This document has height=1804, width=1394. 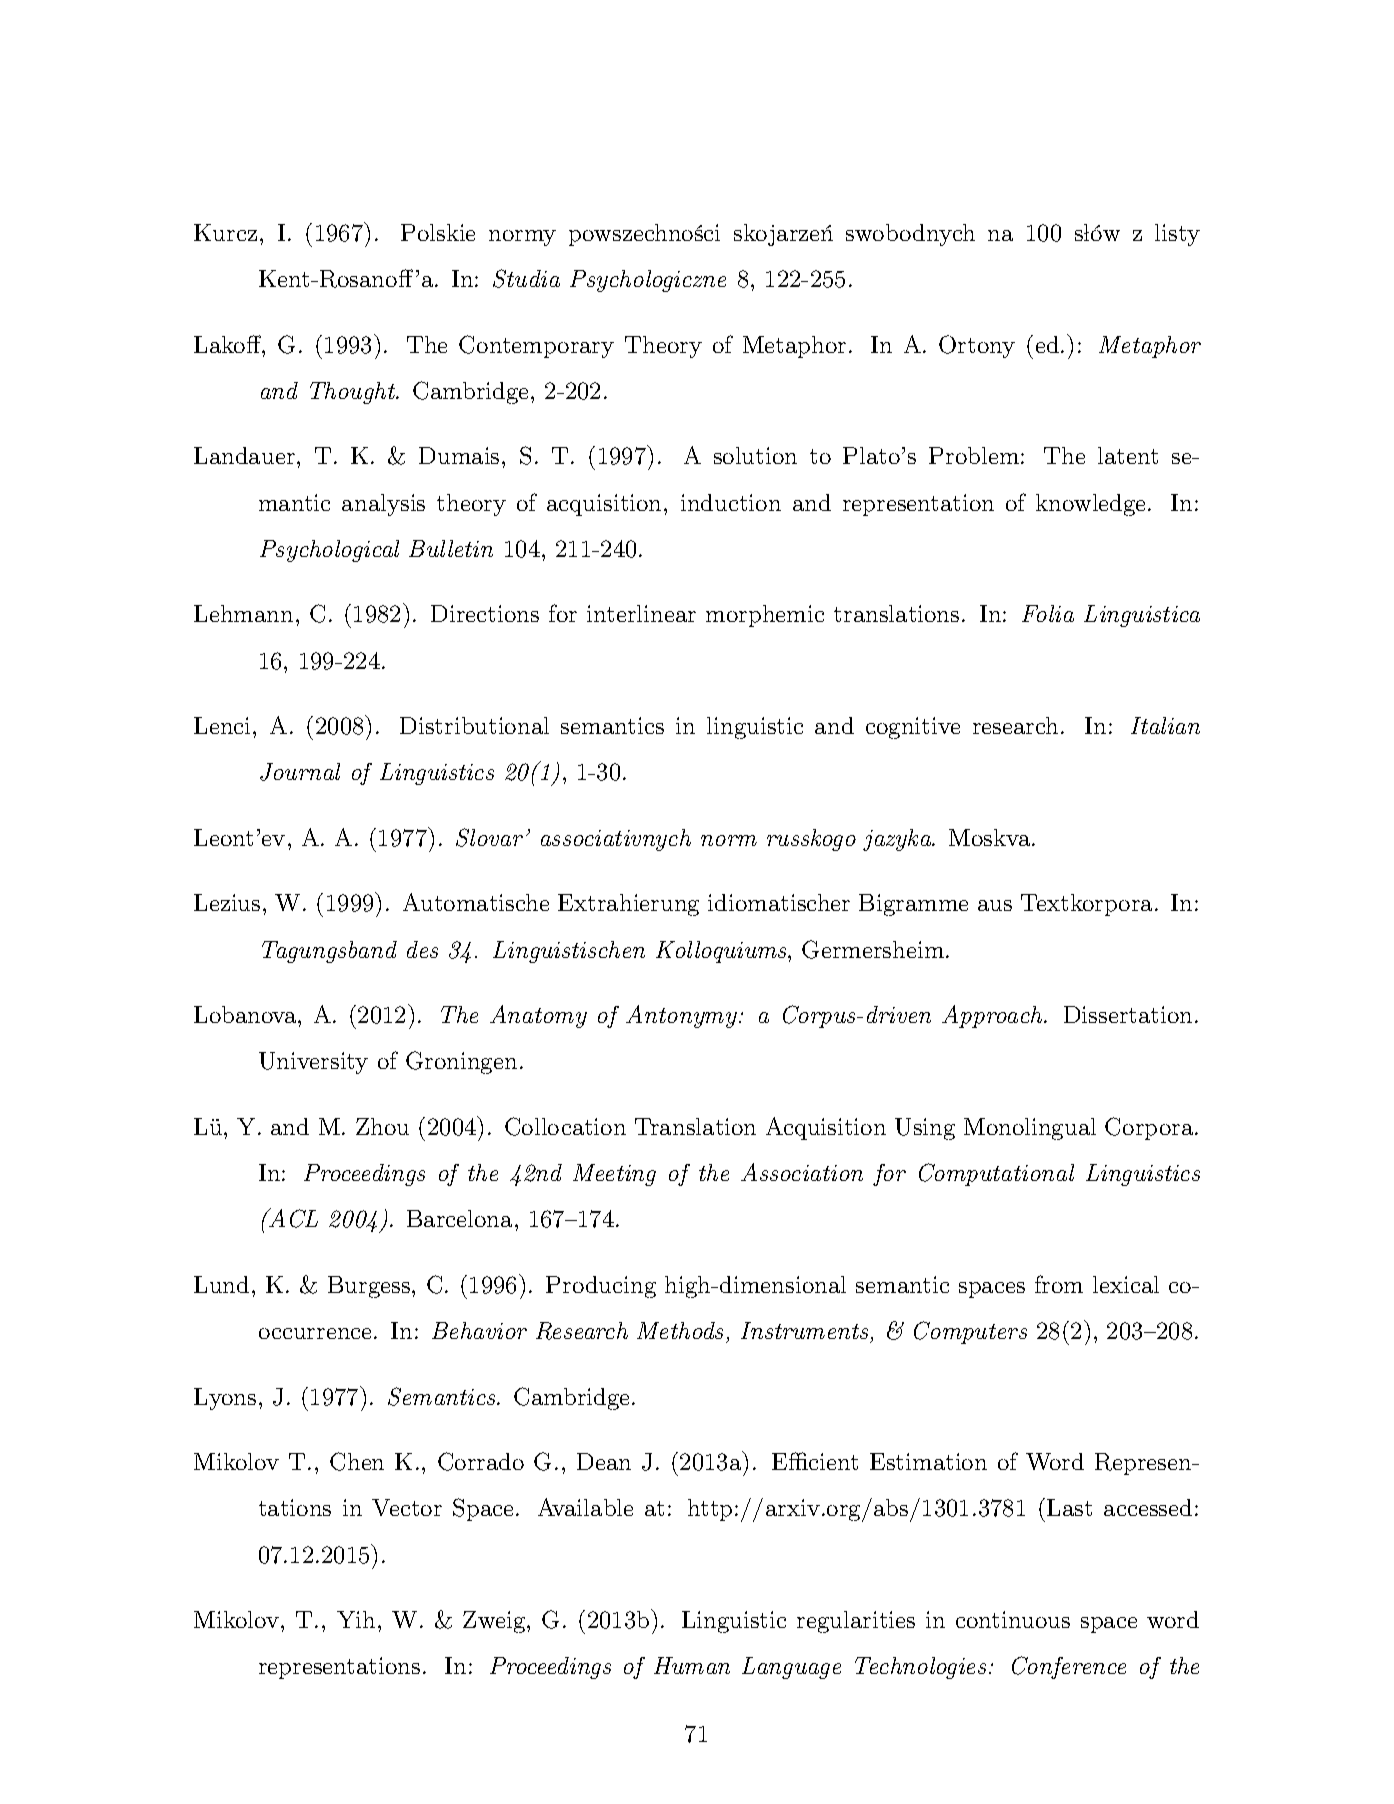 I want to click on Anatomy, so click(x=538, y=1016).
